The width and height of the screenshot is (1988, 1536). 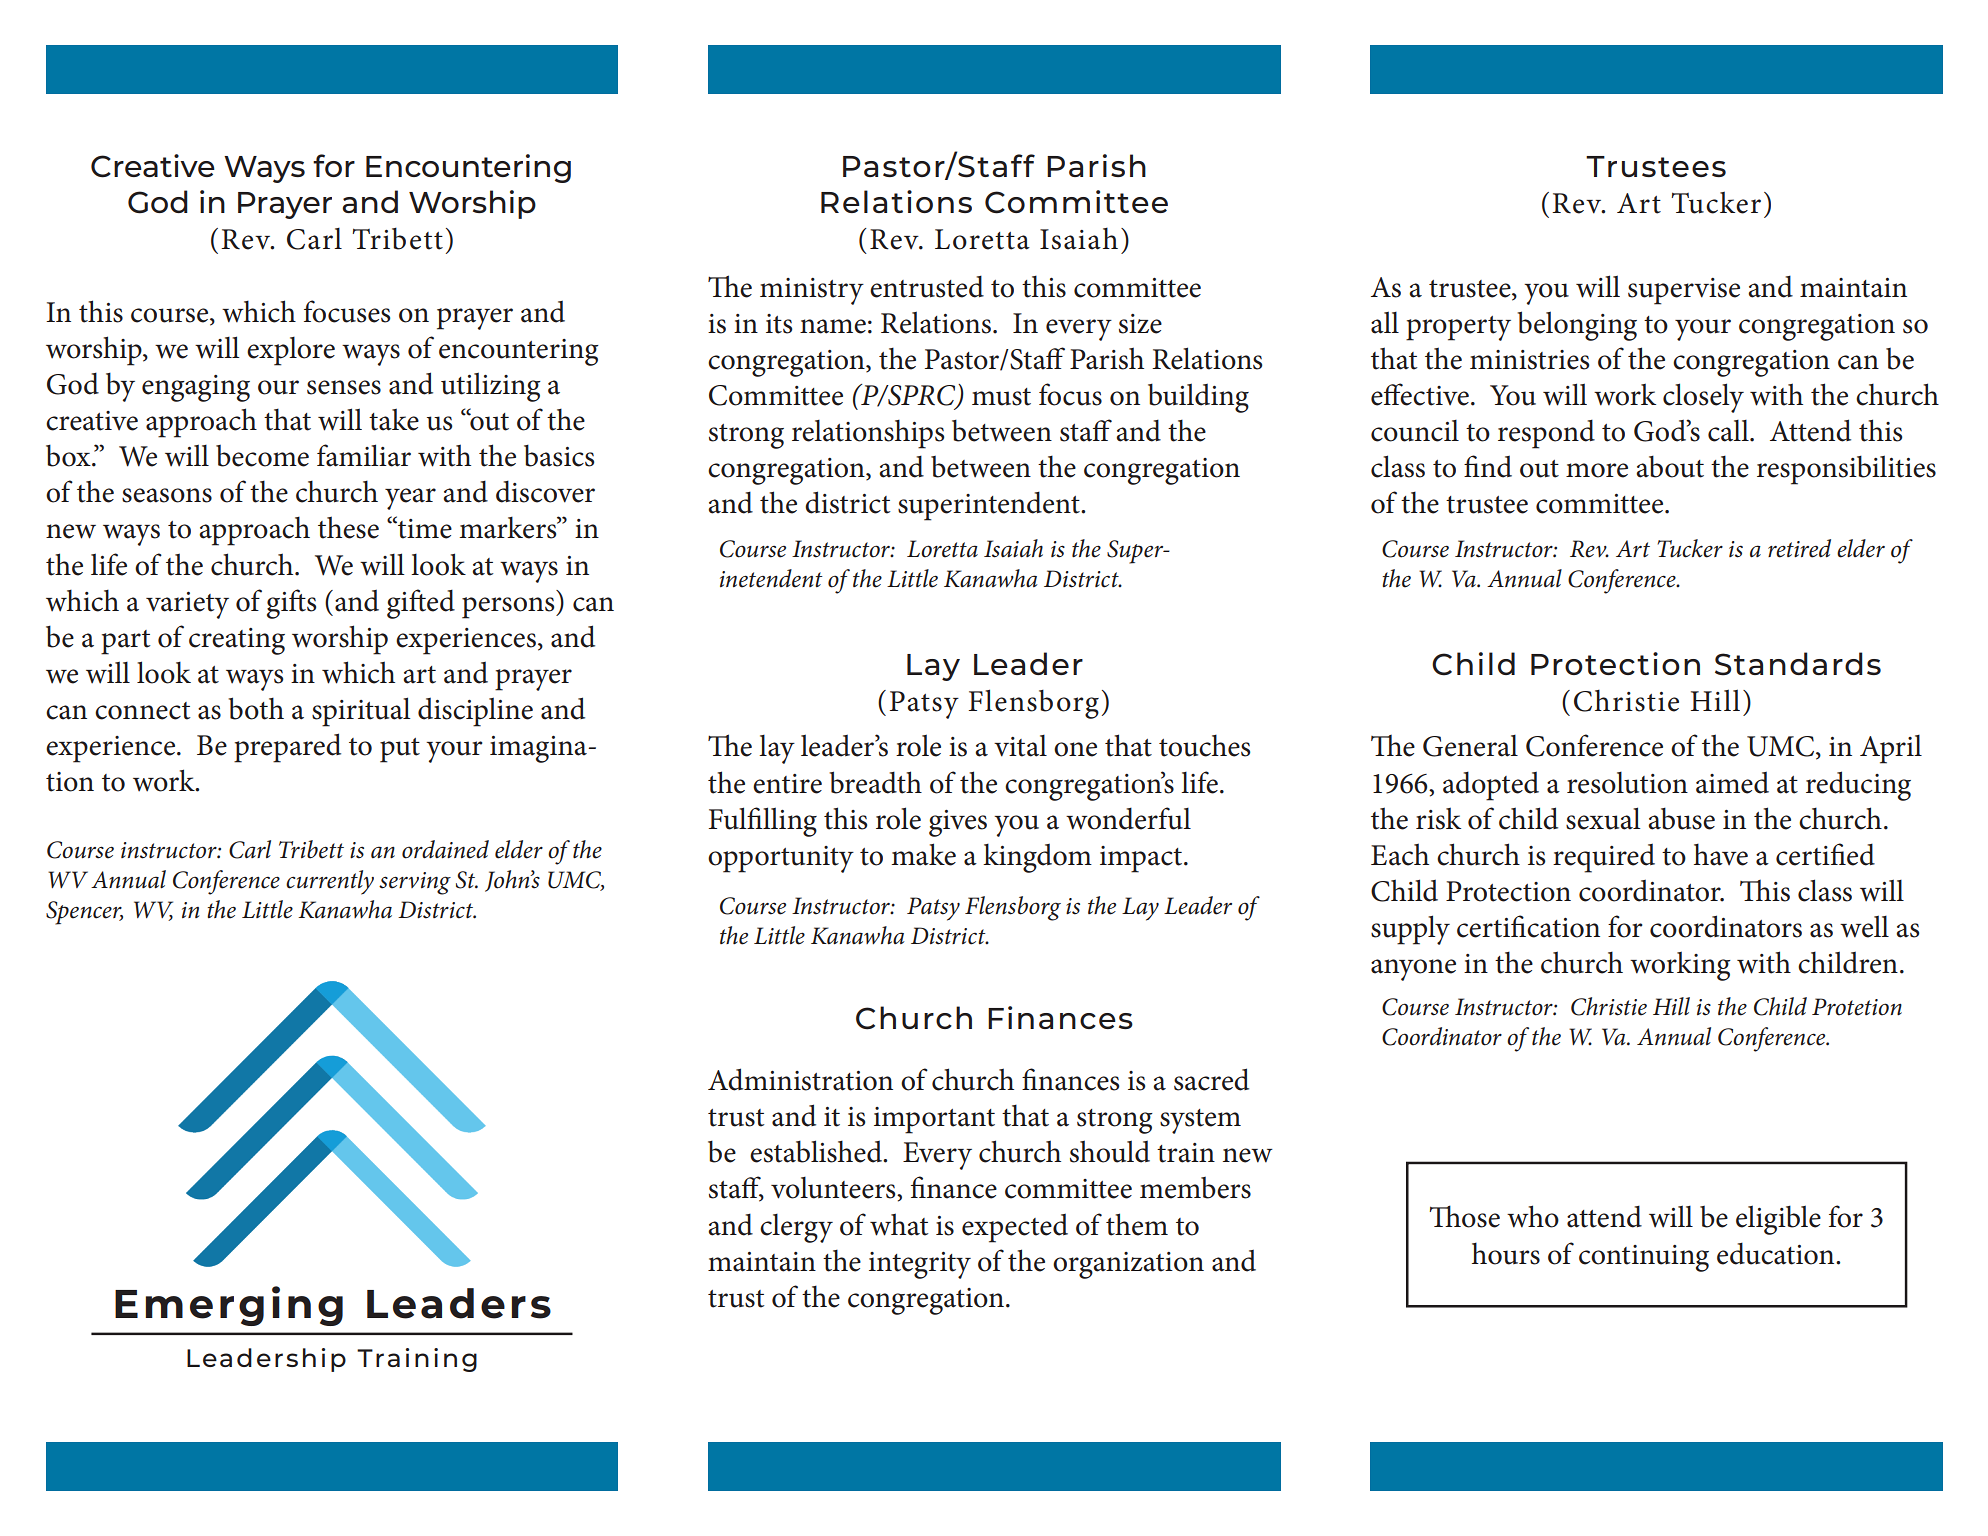 What do you see at coordinates (545, 491) in the screenshot?
I see `discover` at bounding box center [545, 491].
